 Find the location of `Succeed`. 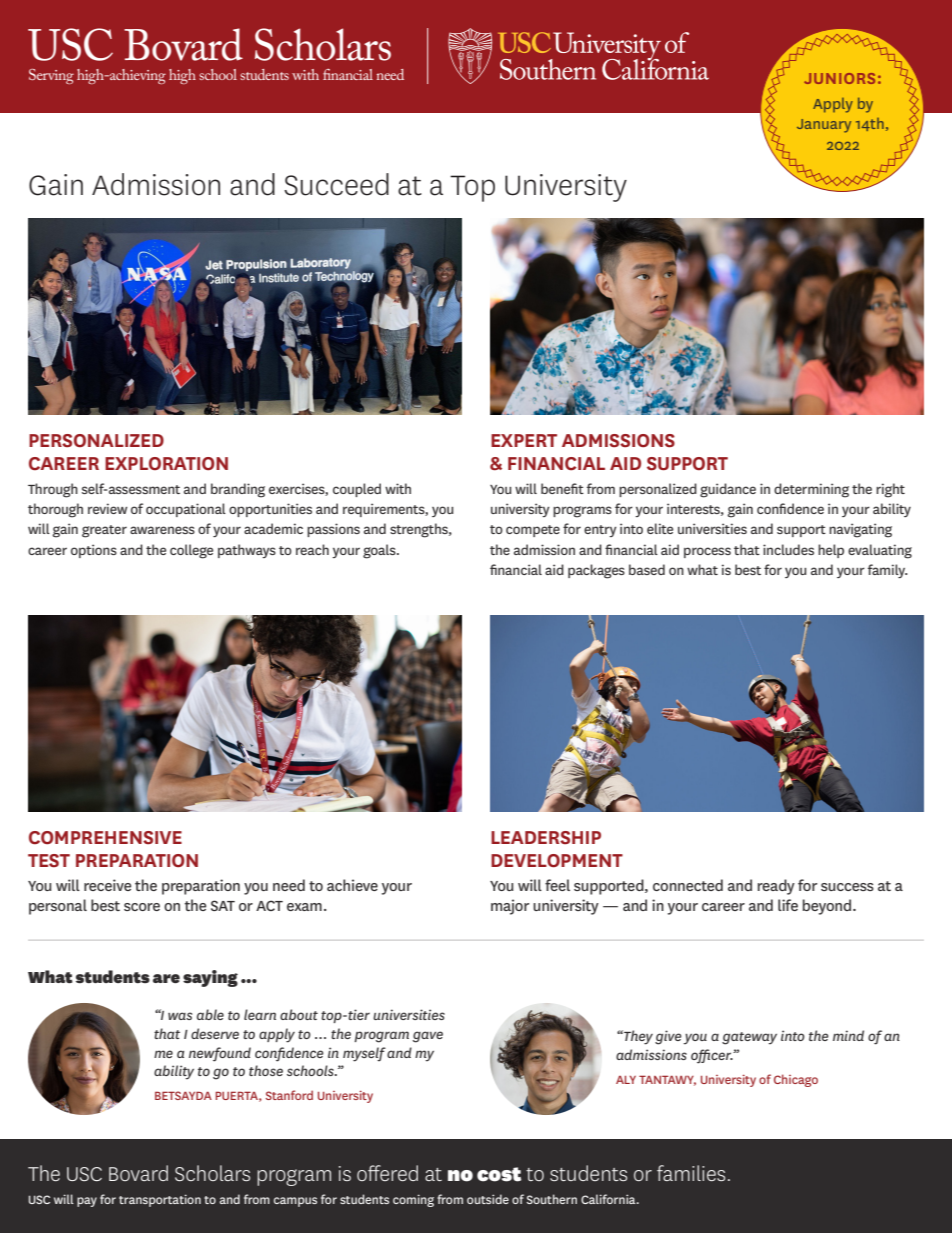

Succeed is located at coordinates (336, 184).
